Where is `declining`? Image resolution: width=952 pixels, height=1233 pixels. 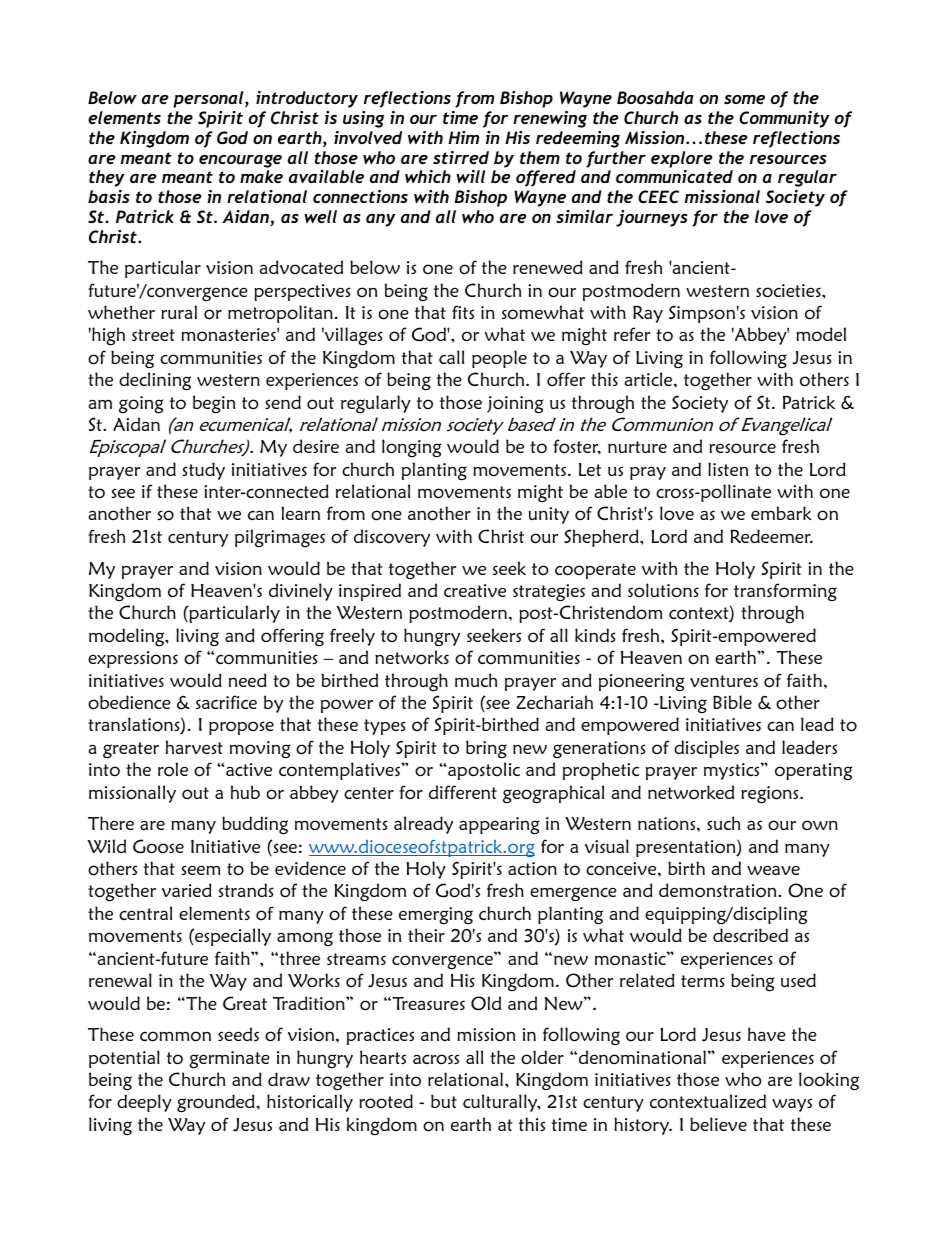 declining is located at coordinates (155, 381).
